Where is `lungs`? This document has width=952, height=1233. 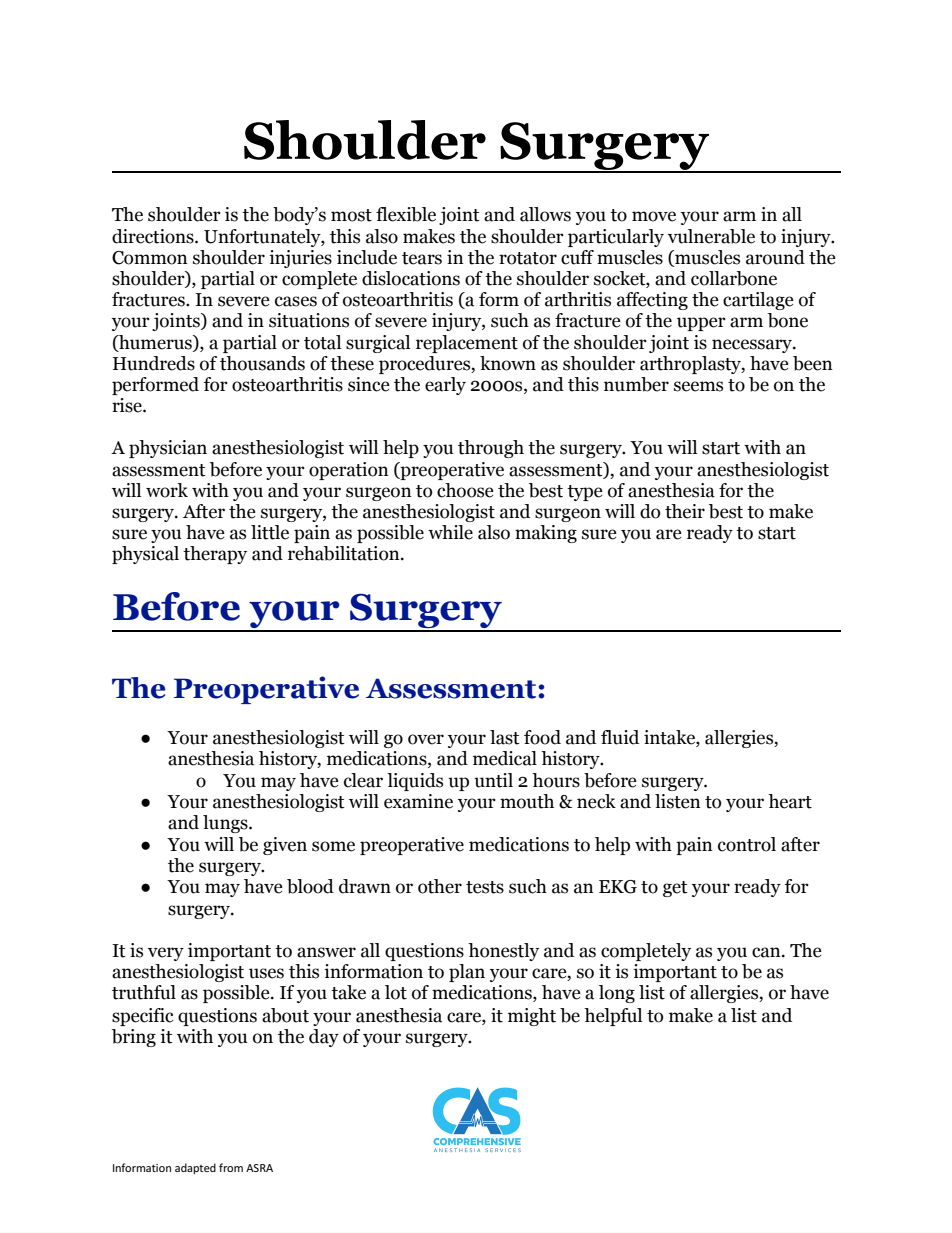
lungs is located at coordinates (226, 824).
